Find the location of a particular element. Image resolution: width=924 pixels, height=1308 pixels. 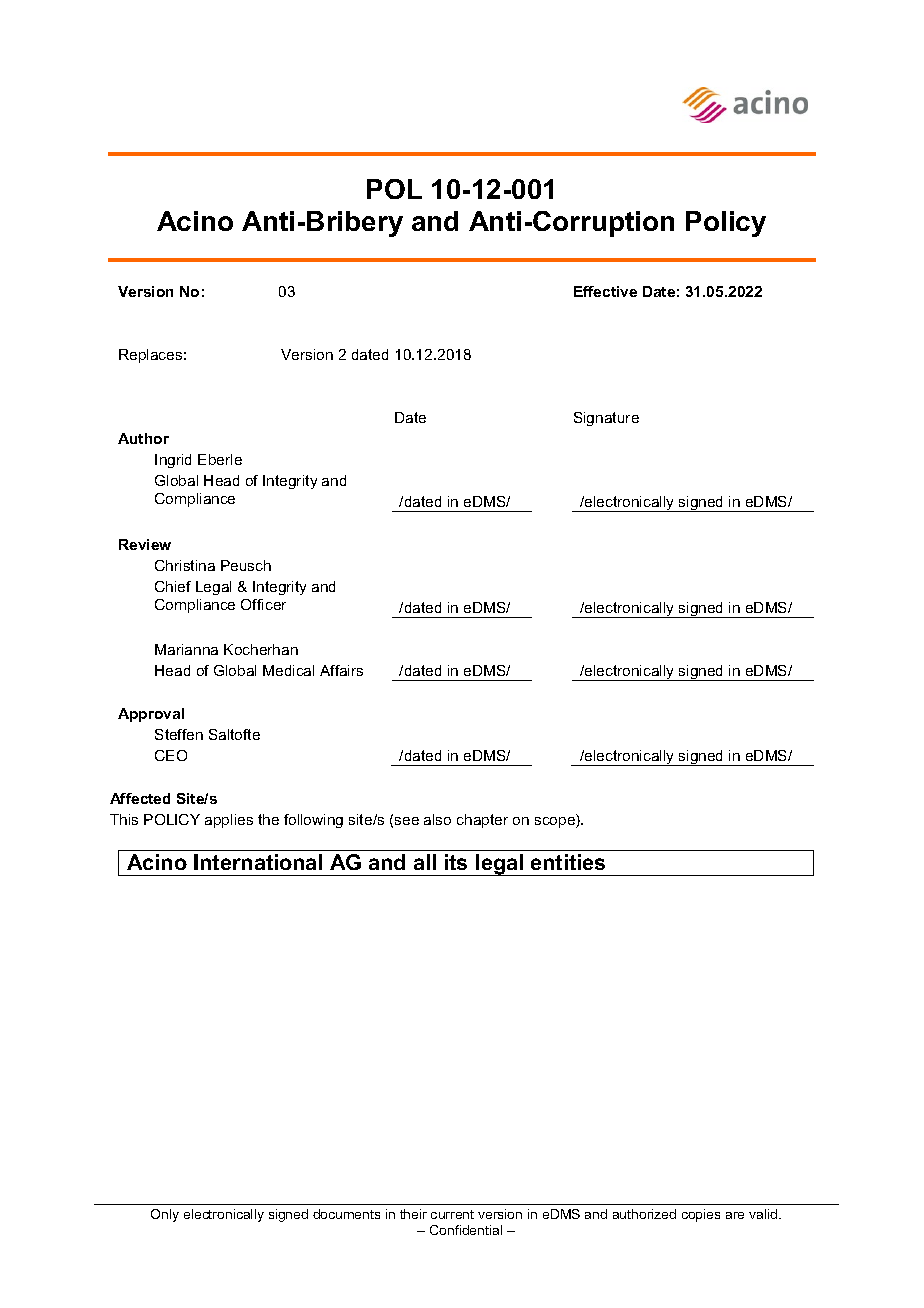

Only is located at coordinates (165, 1215).
